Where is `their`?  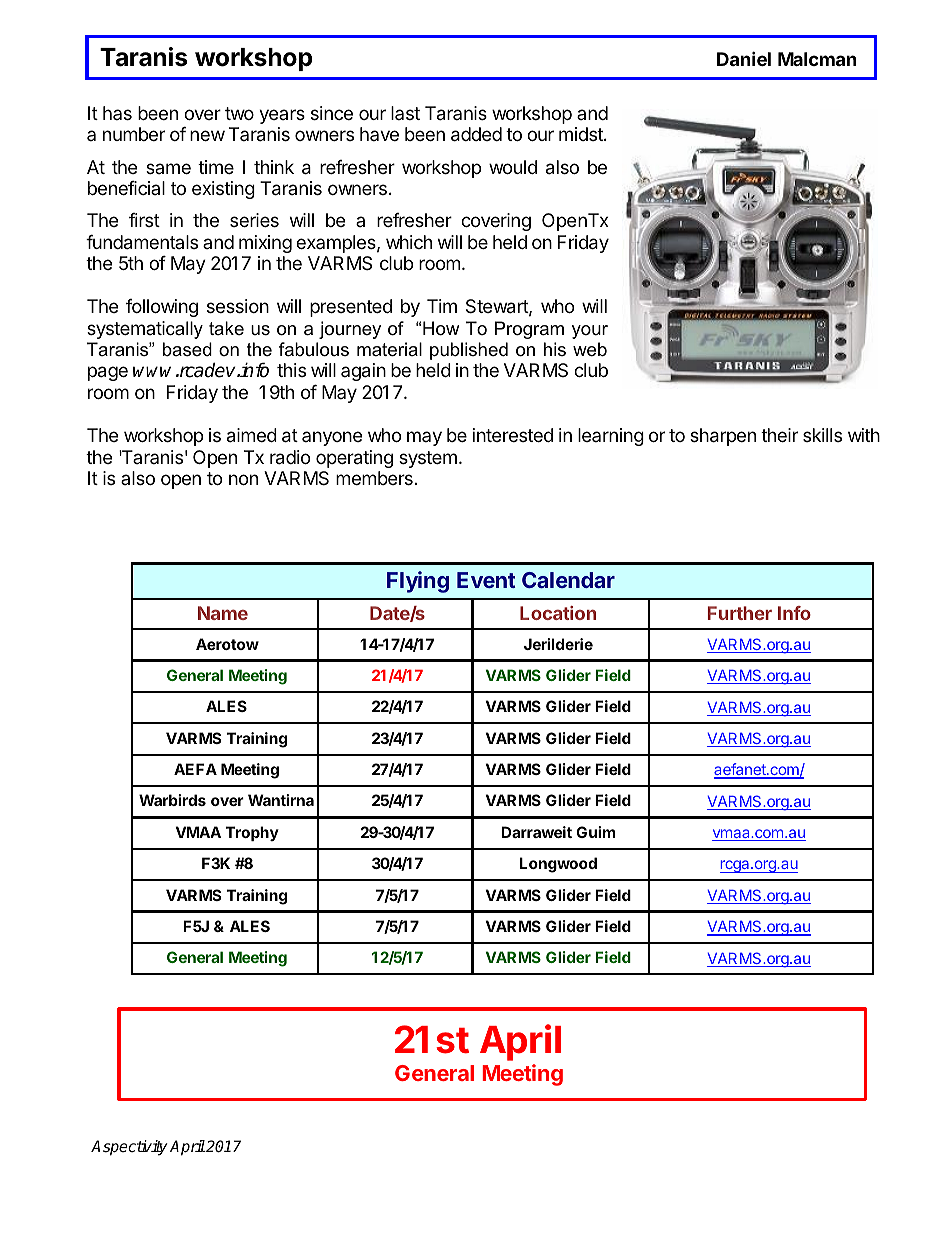 their is located at coordinates (779, 435).
